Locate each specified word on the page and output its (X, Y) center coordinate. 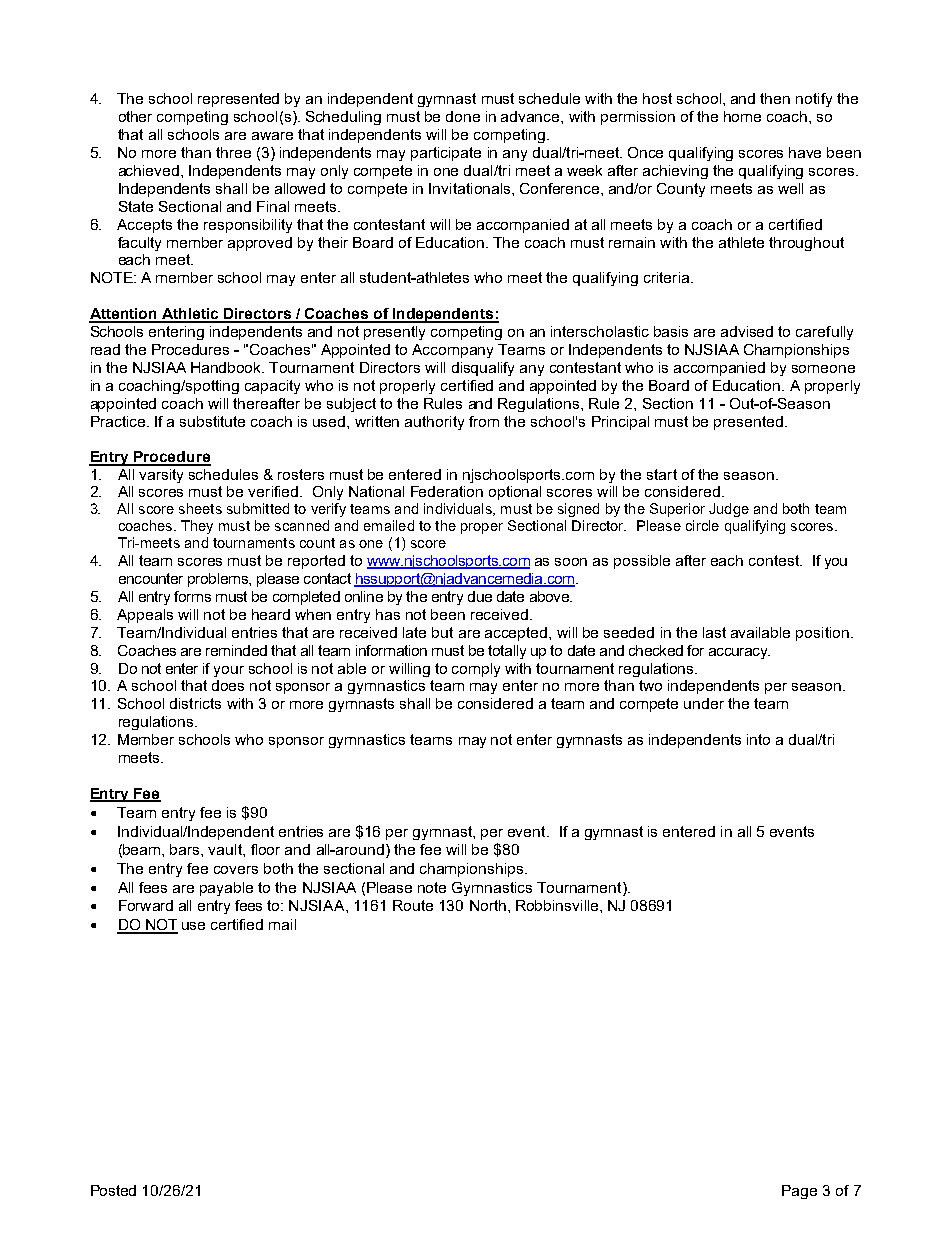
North (488, 905)
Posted (113, 1190)
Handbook (227, 367)
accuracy (739, 653)
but (442, 632)
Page (799, 1192)
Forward (146, 905)
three (233, 152)
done (463, 116)
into (758, 739)
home (742, 116)
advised (747, 331)
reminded (236, 650)
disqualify (483, 369)
